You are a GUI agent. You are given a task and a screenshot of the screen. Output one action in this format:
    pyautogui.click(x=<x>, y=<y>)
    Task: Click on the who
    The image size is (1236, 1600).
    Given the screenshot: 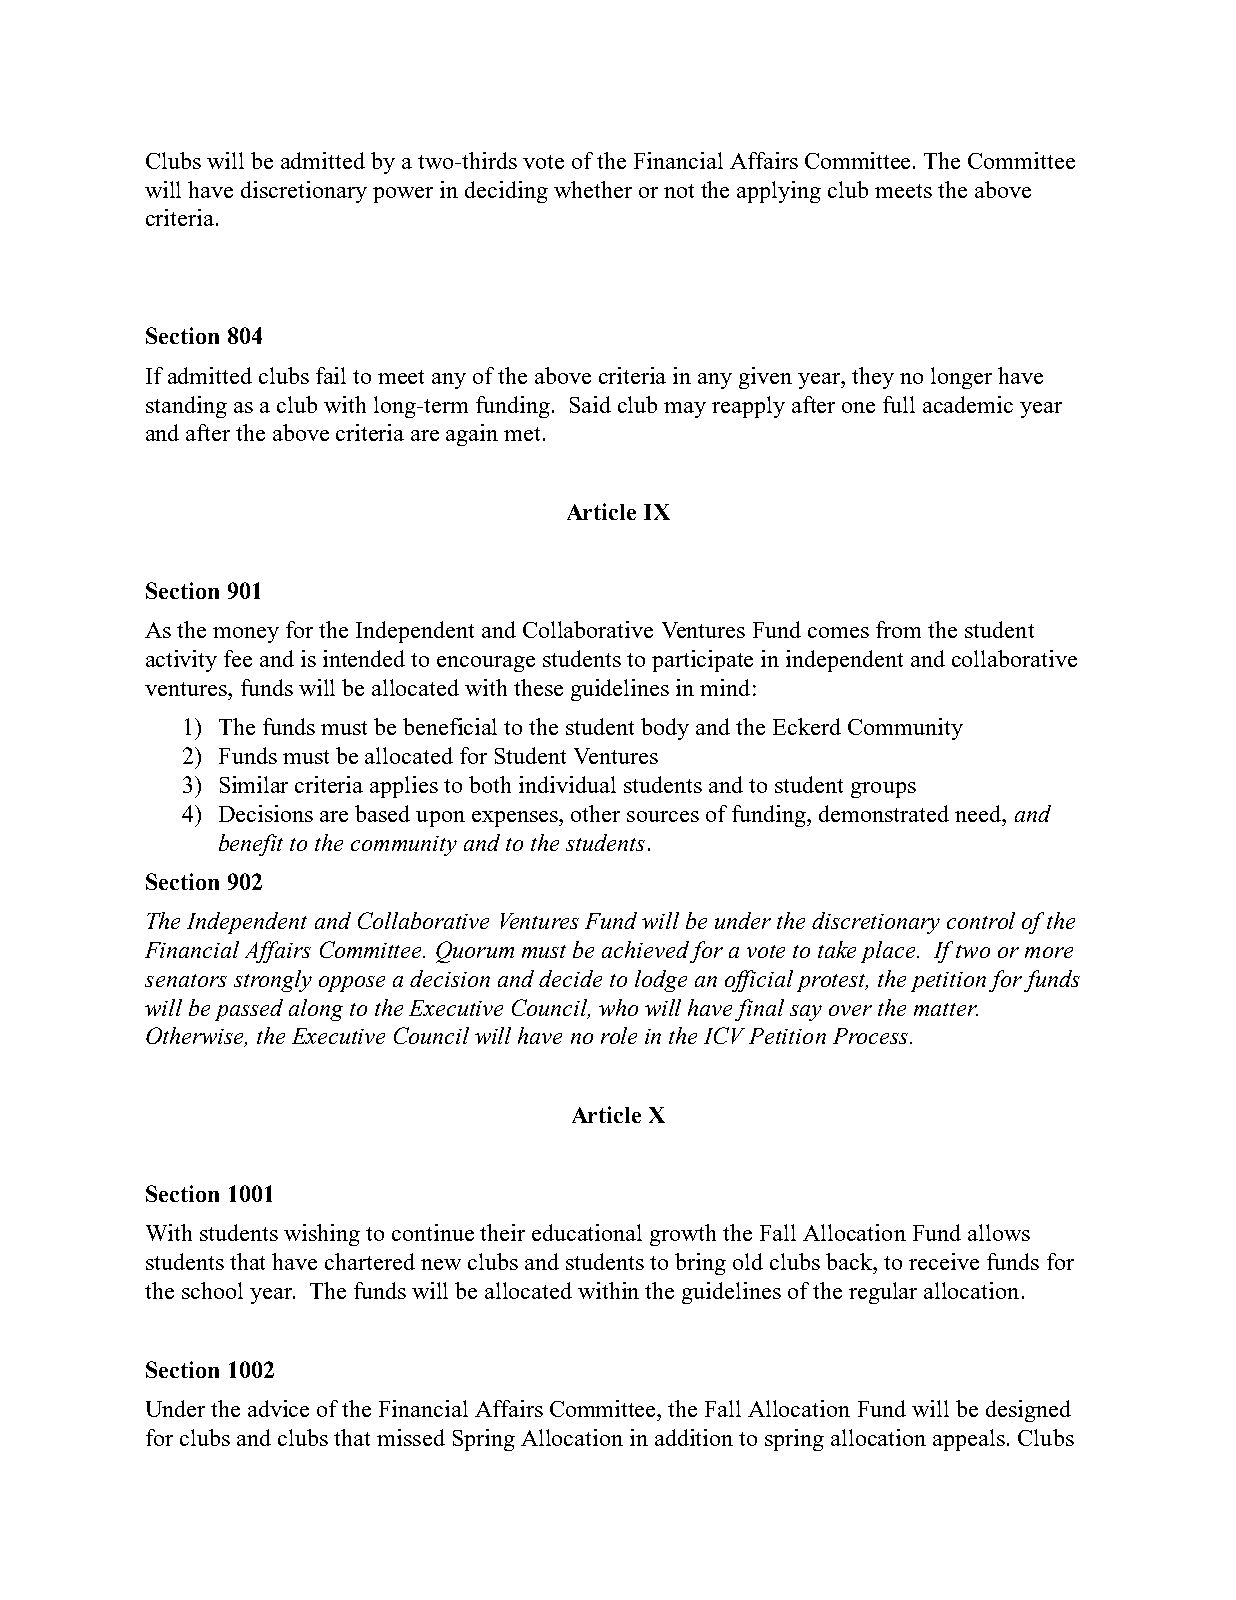 What is the action you would take?
    pyautogui.click(x=618, y=1007)
